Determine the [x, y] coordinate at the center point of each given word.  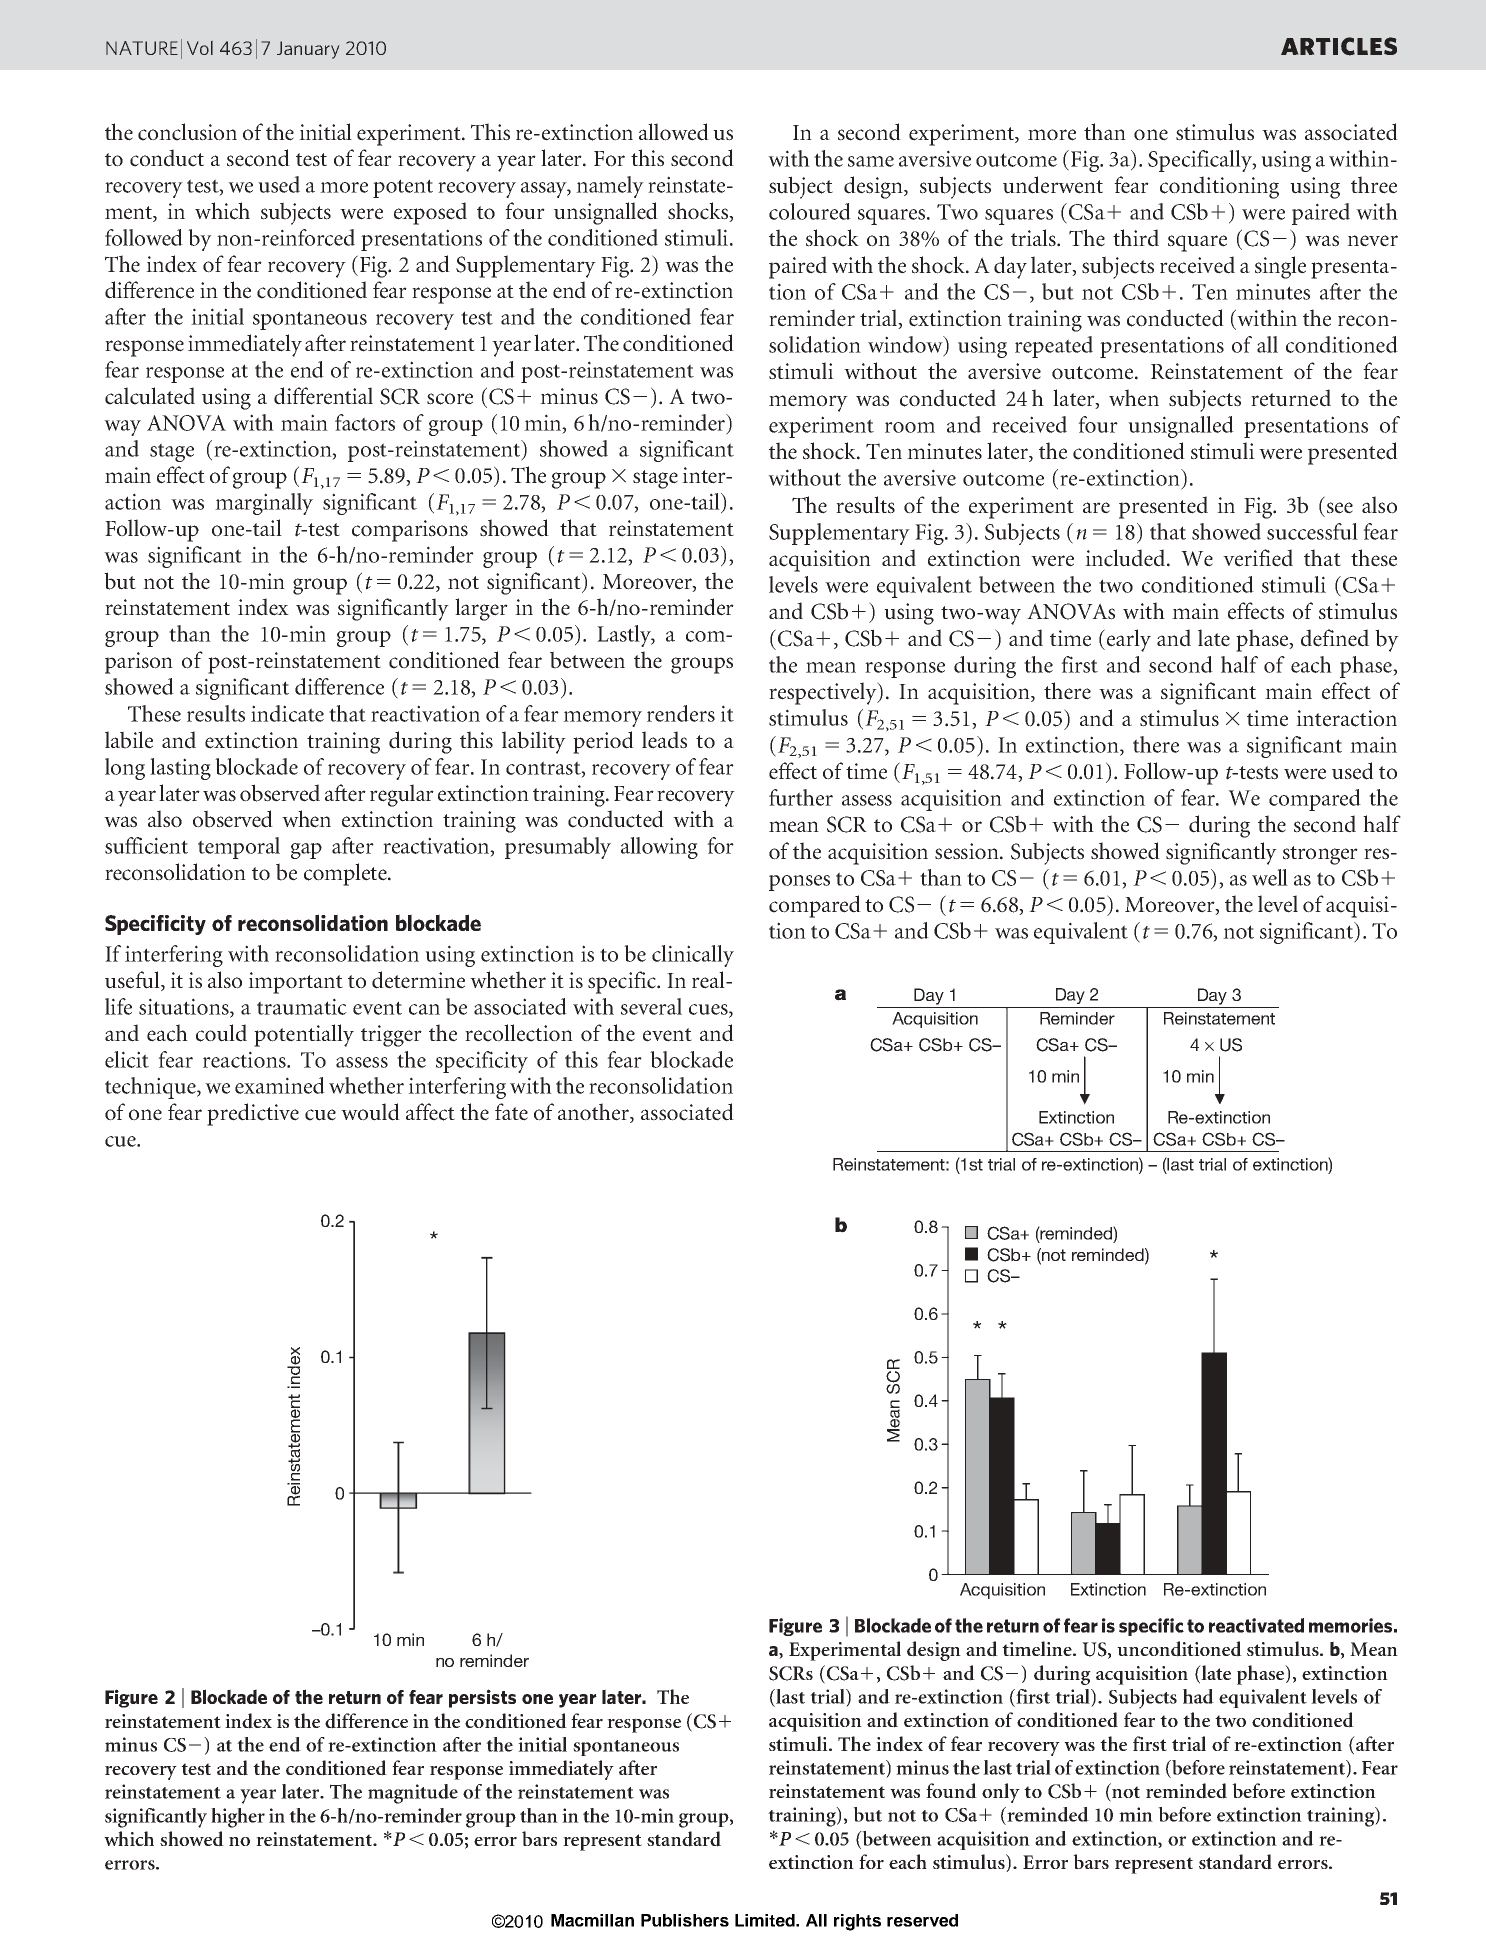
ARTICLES [1339, 46]
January [308, 50]
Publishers [685, 1920]
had [1198, 1696]
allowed [674, 132]
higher [238, 1818]
